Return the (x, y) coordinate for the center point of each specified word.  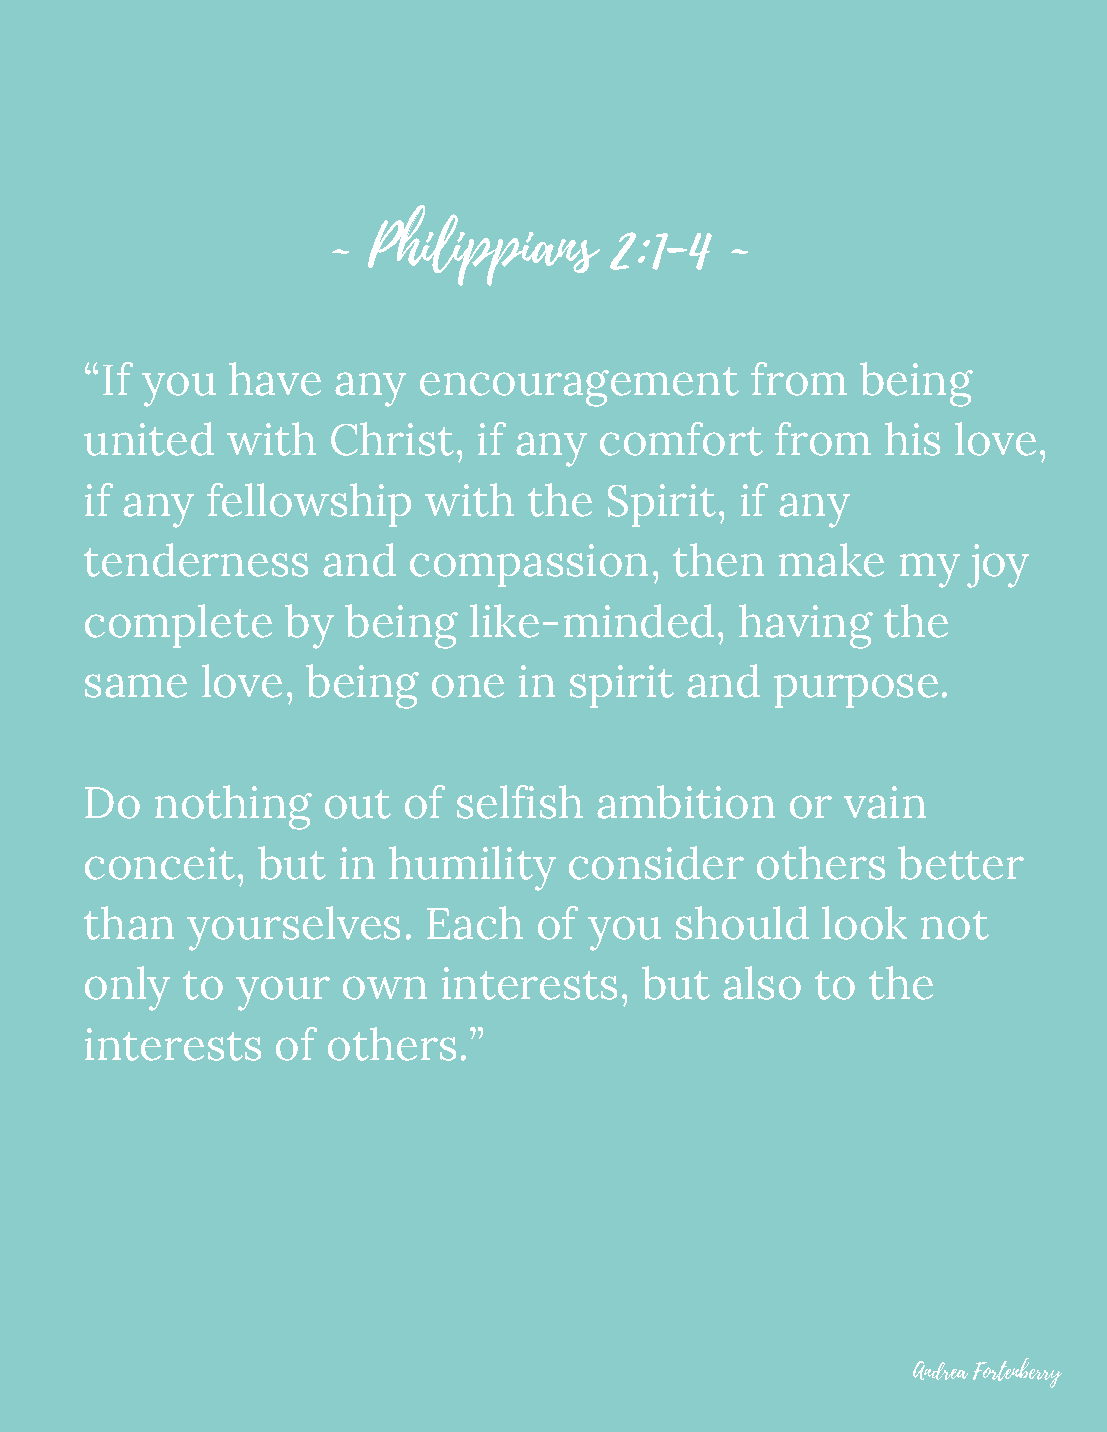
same (136, 686)
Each (475, 923)
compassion (529, 565)
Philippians (484, 245)
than (129, 923)
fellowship (309, 505)
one (468, 686)
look (864, 923)
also (762, 983)
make (831, 560)
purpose (856, 691)
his (912, 439)
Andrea (940, 1370)
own (385, 988)
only (127, 988)
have (275, 379)
